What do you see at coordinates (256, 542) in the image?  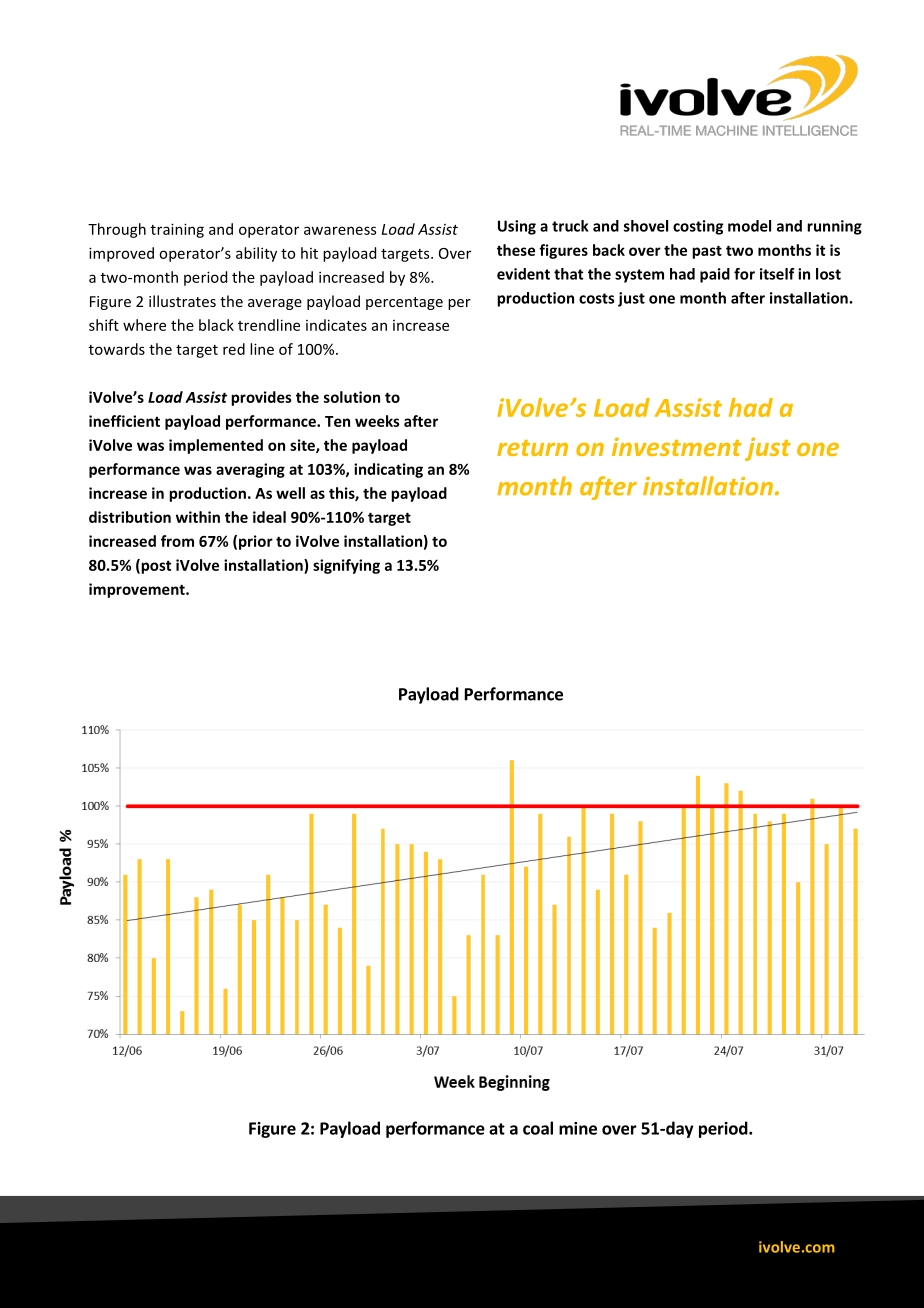 I see `prior` at bounding box center [256, 542].
